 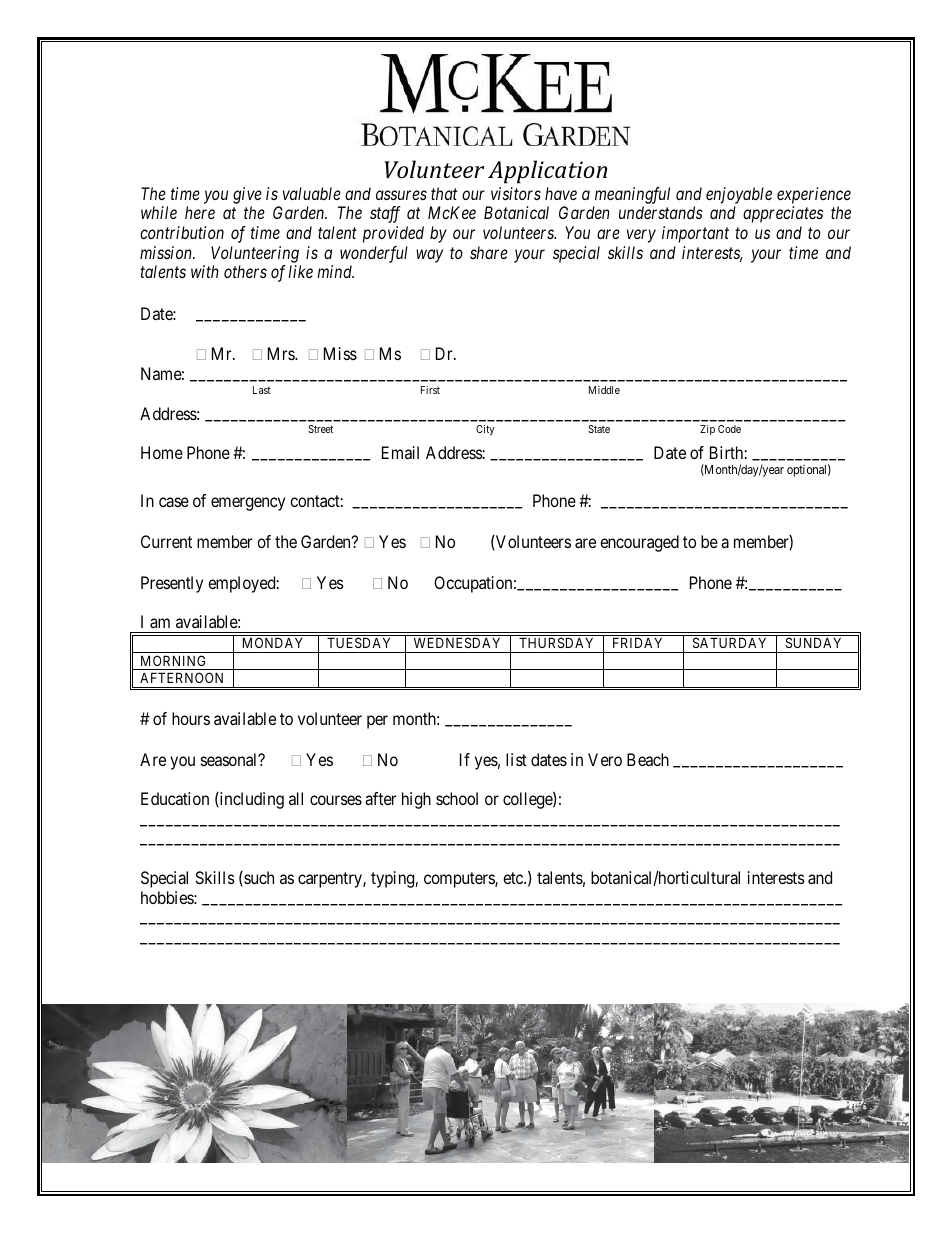 What do you see at coordinates (514, 878) in the screenshot?
I see `etc` at bounding box center [514, 878].
